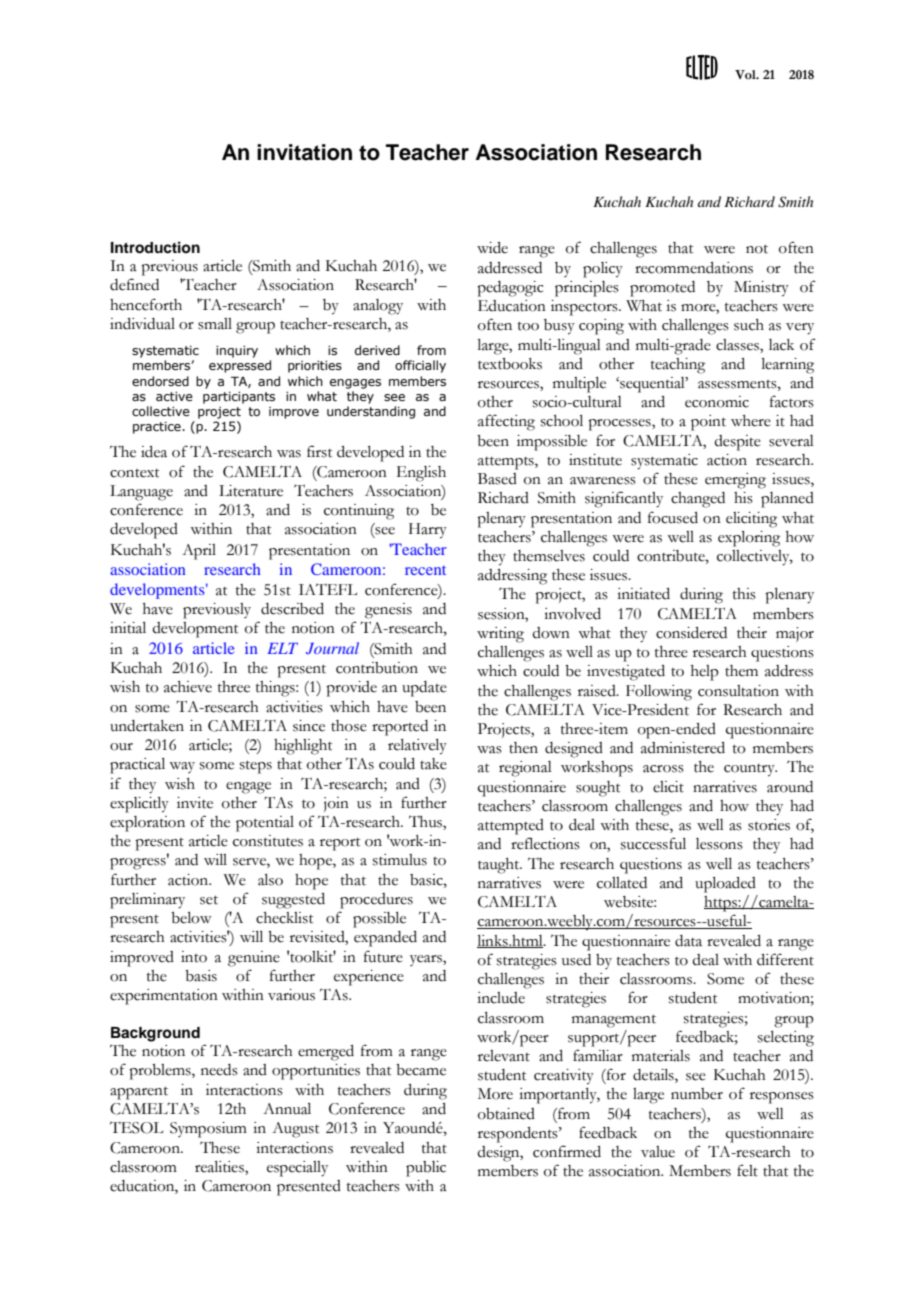  What do you see at coordinates (251, 491) in the page?
I see `Literature` at bounding box center [251, 491].
